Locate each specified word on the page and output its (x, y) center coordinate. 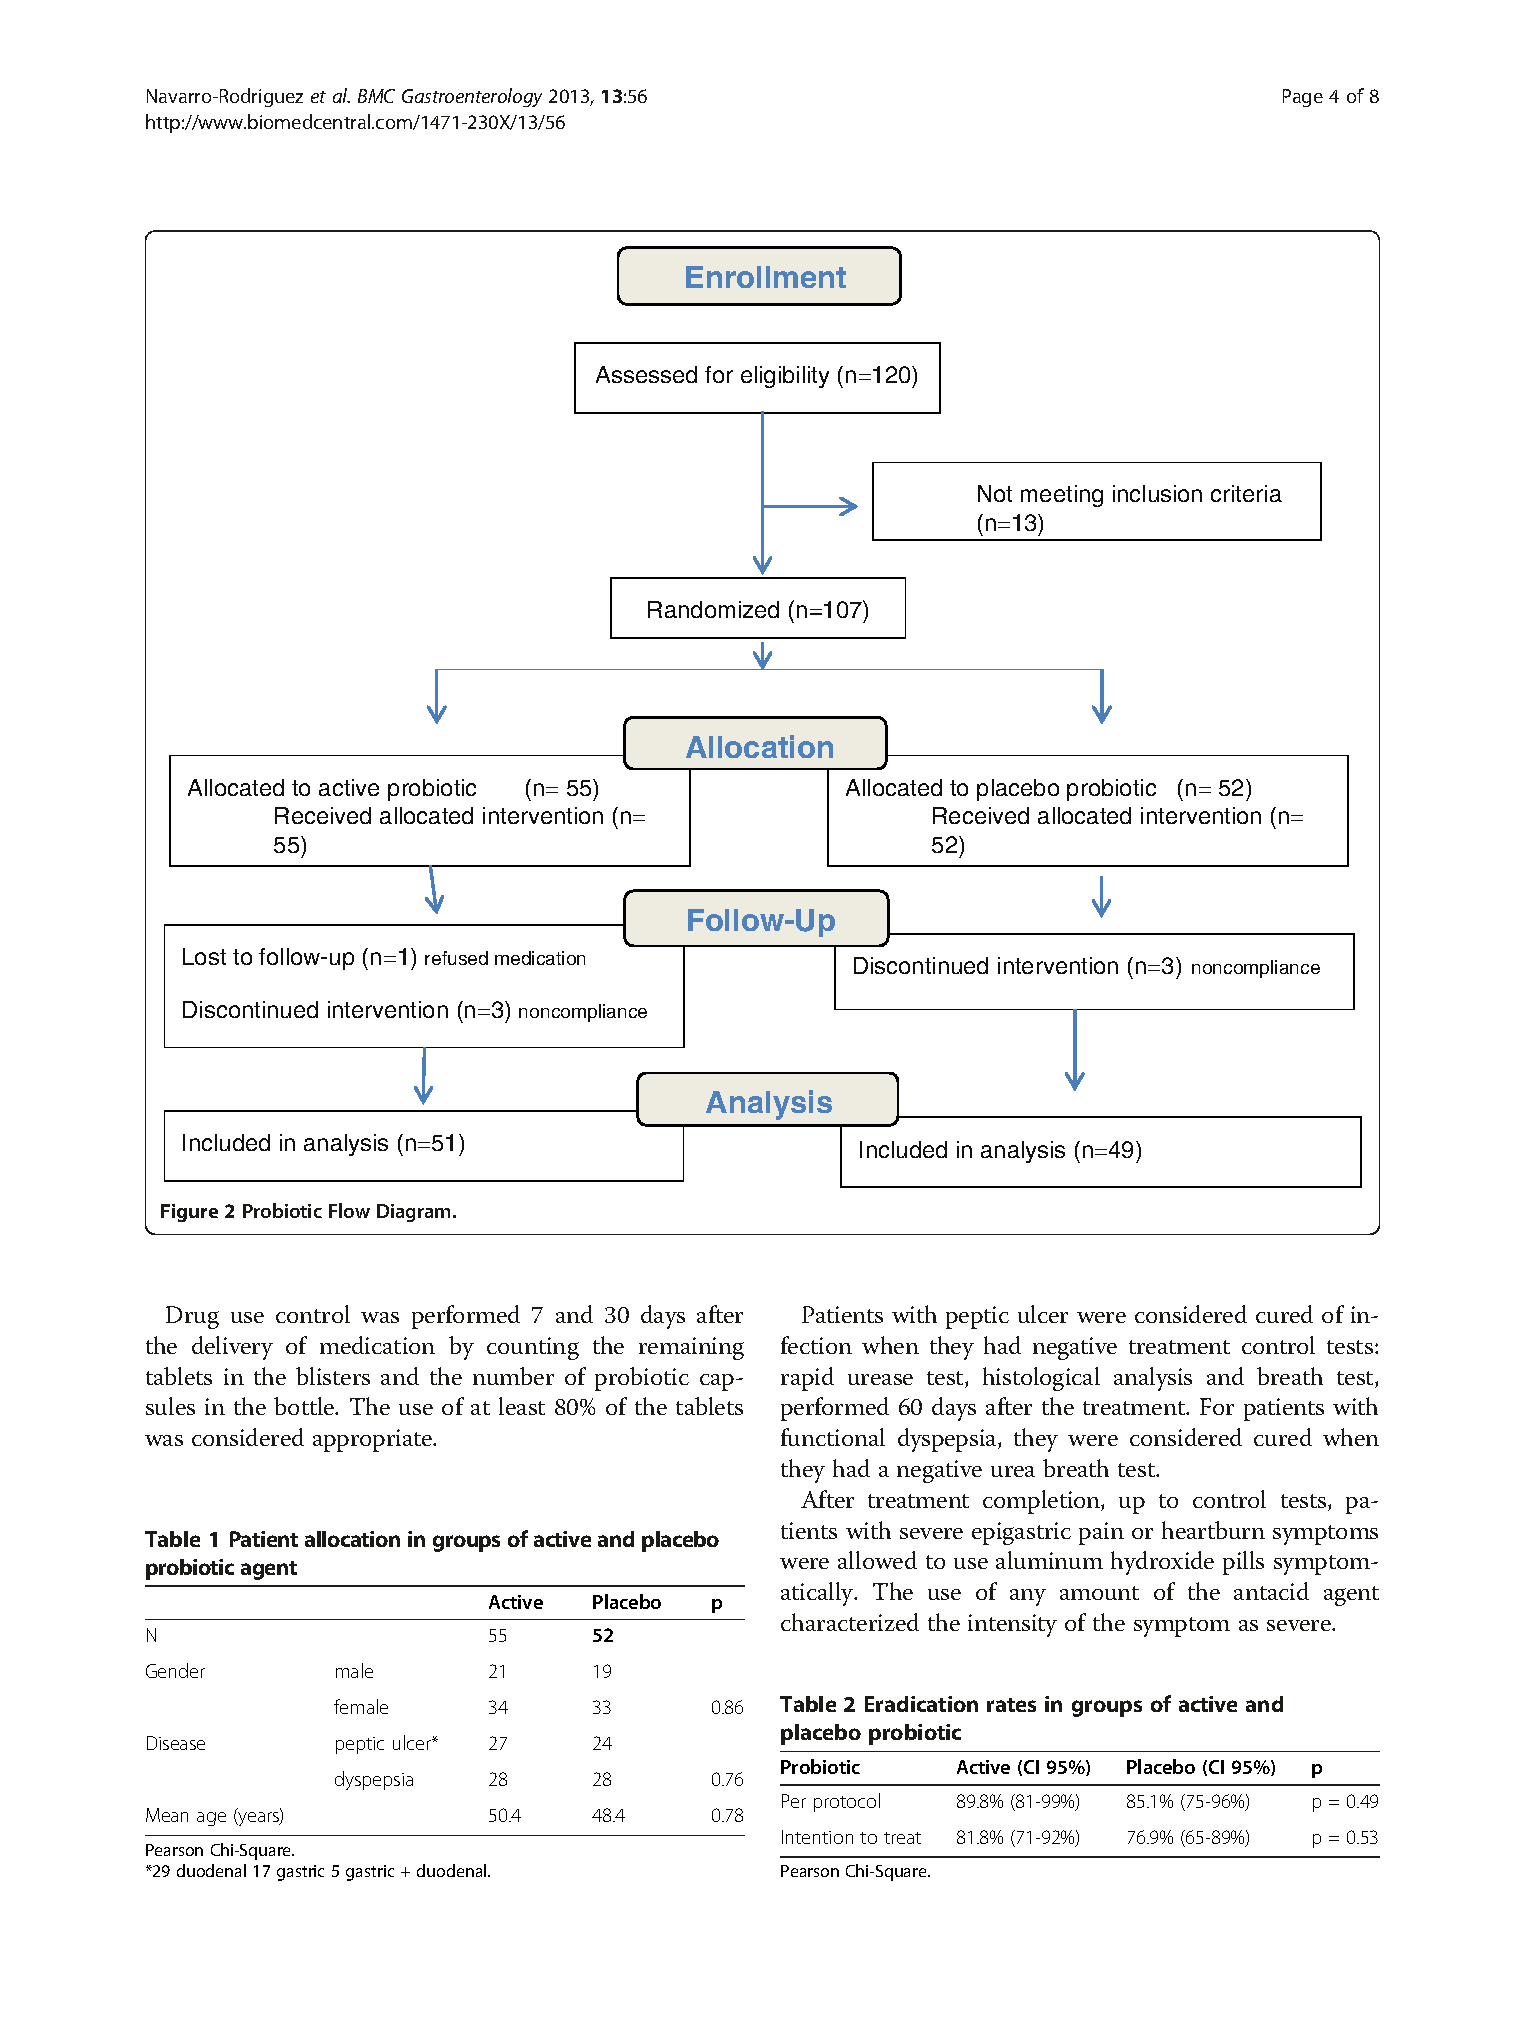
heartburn (1213, 1530)
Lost (204, 956)
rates (1011, 1705)
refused (456, 958)
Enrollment (766, 277)
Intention (817, 1837)
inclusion (1157, 493)
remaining (691, 1348)
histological (1041, 1379)
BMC (376, 96)
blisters (333, 1376)
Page (1303, 98)
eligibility (785, 377)
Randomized (713, 609)
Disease (176, 1743)
